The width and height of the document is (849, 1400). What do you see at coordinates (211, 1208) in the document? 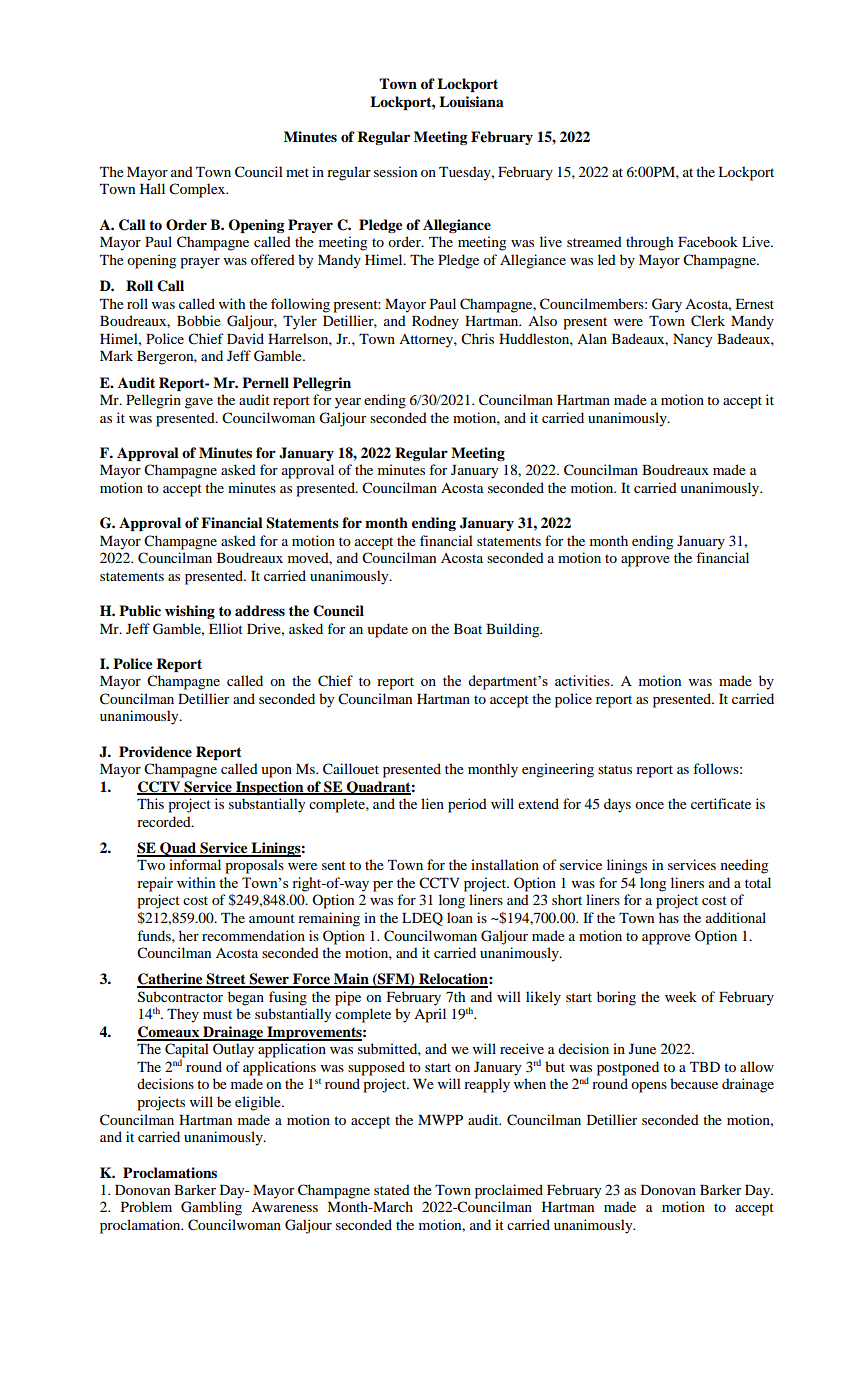
I see `Gambling` at bounding box center [211, 1208].
